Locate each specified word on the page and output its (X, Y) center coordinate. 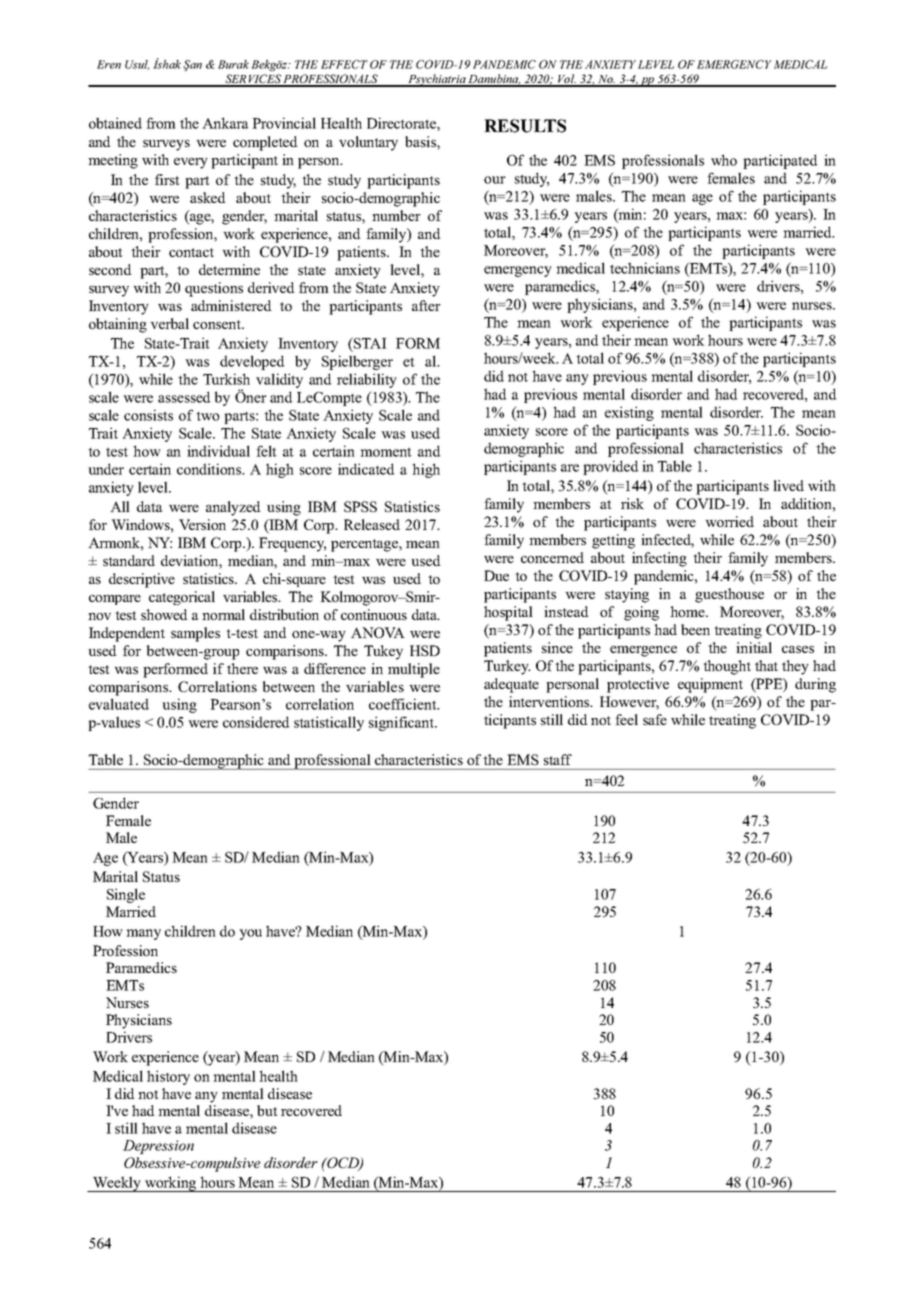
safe (655, 719)
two (208, 416)
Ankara (225, 123)
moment (386, 452)
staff (558, 759)
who (724, 160)
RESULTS (525, 126)
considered (256, 722)
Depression (158, 1147)
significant (402, 723)
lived (788, 485)
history (168, 1077)
